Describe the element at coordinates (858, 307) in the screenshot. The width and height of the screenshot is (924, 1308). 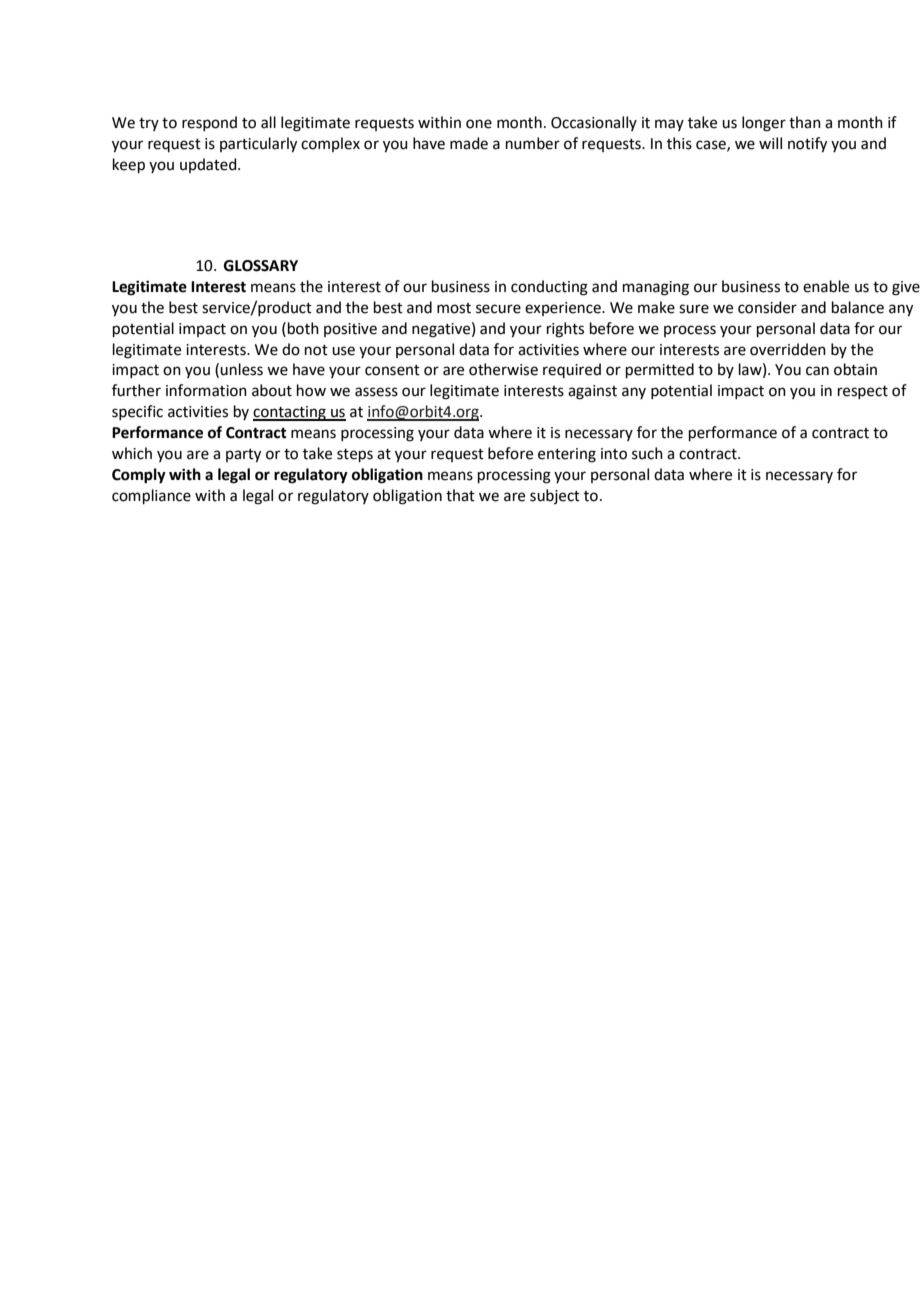
I see `balance` at that location.
